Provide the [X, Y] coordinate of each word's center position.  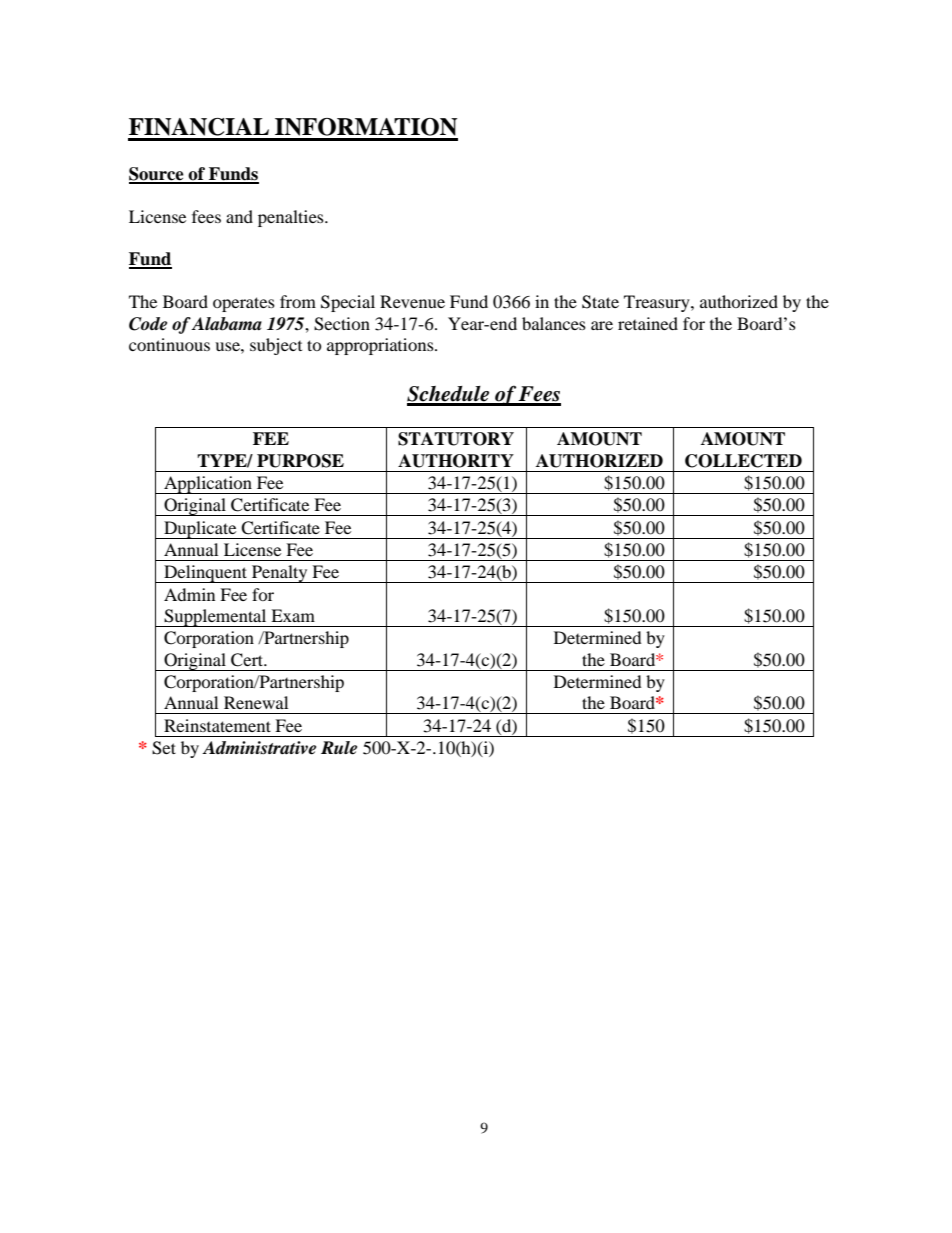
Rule [339, 748]
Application [208, 485]
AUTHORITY [456, 461]
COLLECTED [743, 461]
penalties [292, 218]
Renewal [256, 702]
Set [164, 748]
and [239, 216]
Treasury [658, 303]
